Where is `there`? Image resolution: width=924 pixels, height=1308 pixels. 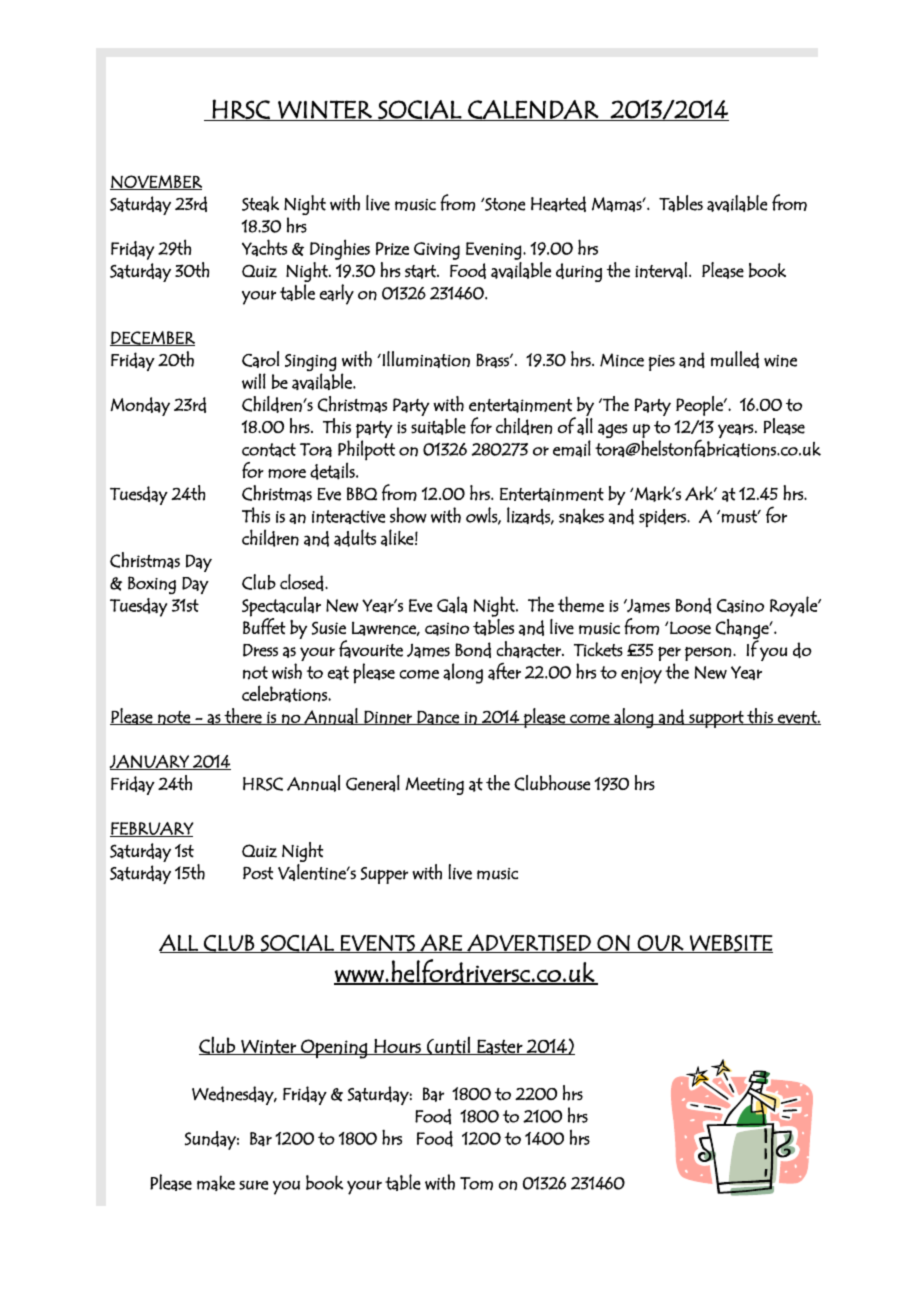 there is located at coordinates (243, 716).
